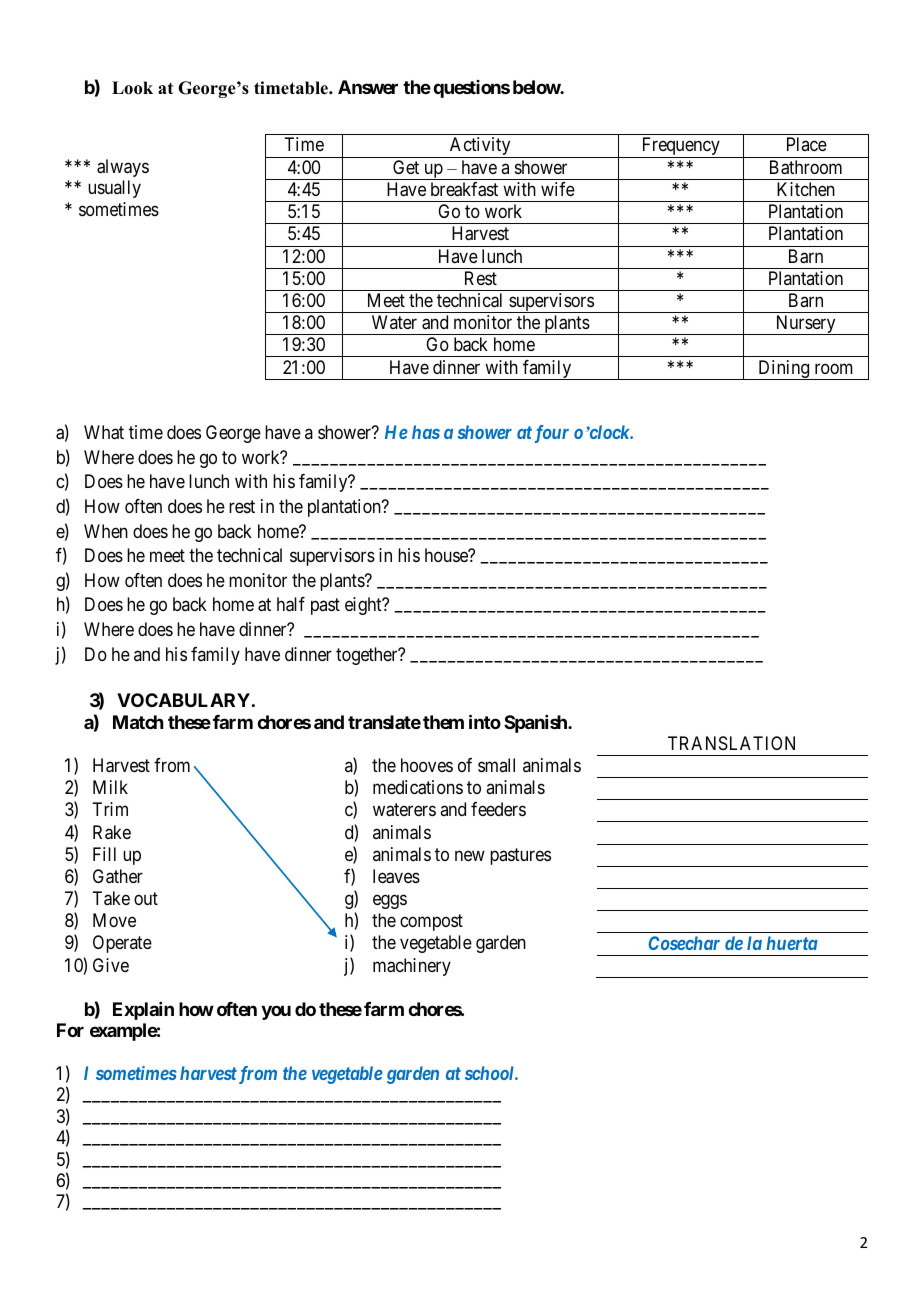 The height and width of the screenshot is (1308, 924). Describe the element at coordinates (106, 531) in the screenshot. I see `When` at that location.
